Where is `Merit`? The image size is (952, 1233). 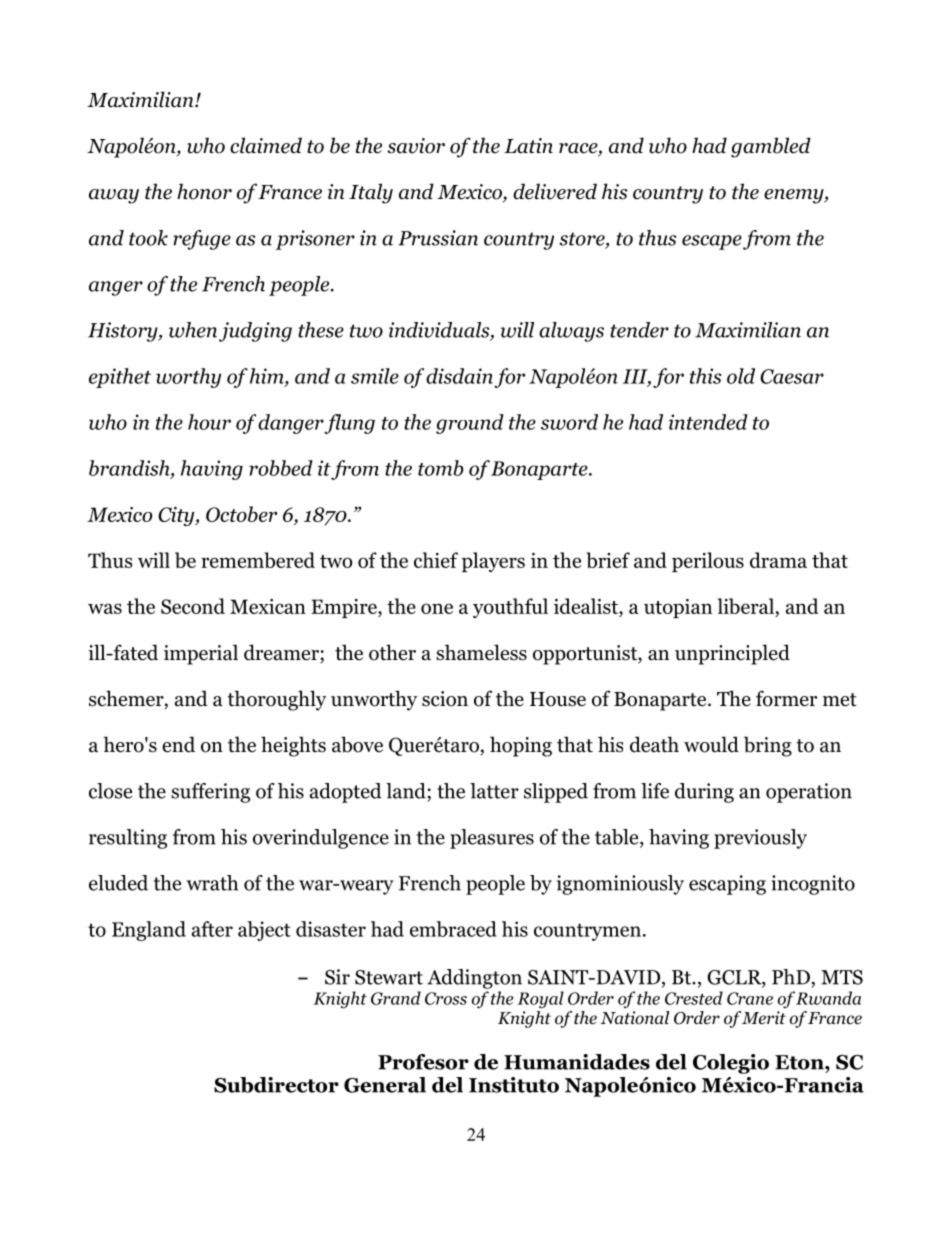 Merit is located at coordinates (764, 1017).
